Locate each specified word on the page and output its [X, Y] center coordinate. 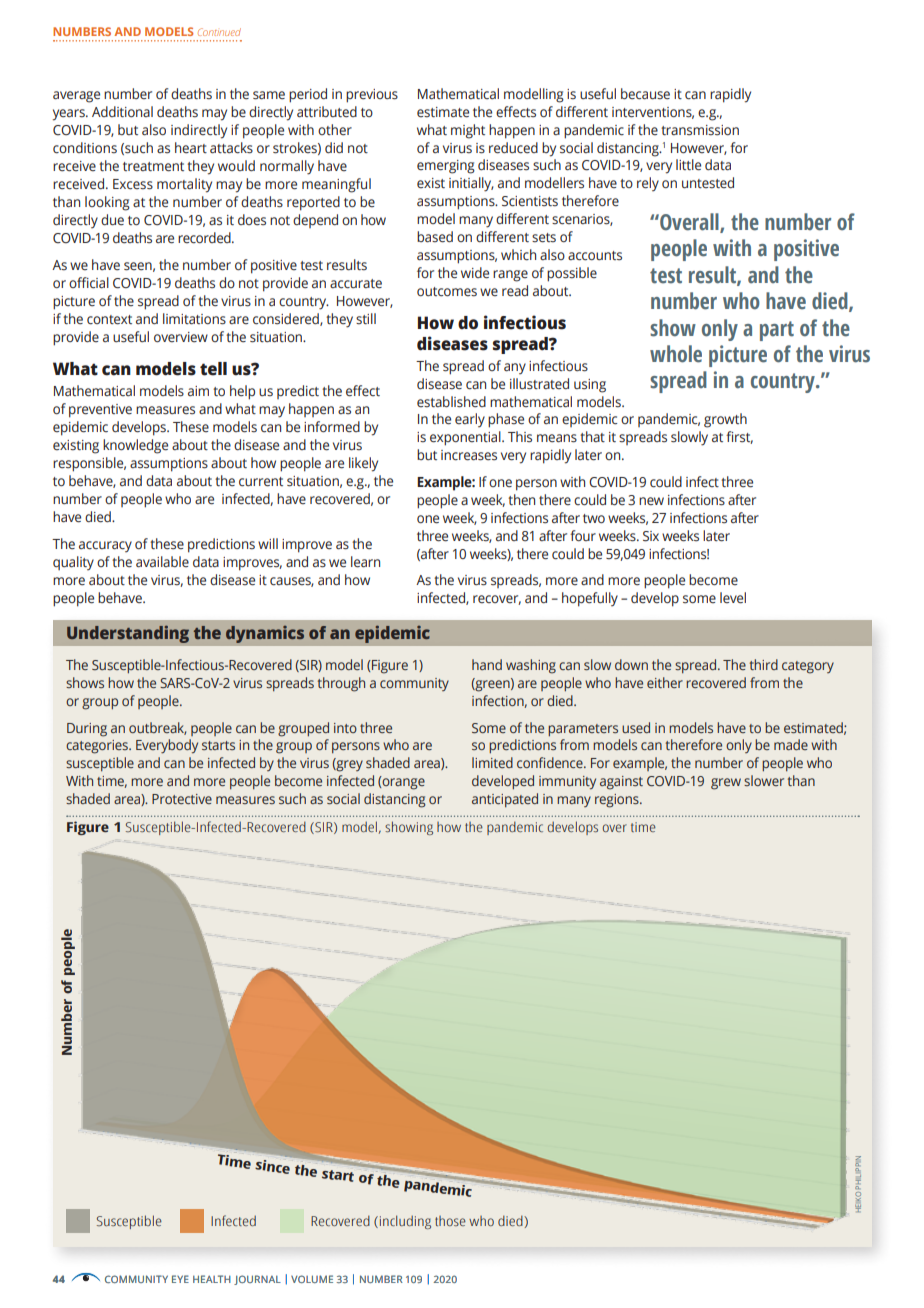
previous [372, 96]
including [404, 1222]
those [450, 1221]
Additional [122, 111]
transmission [700, 130]
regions [618, 801]
